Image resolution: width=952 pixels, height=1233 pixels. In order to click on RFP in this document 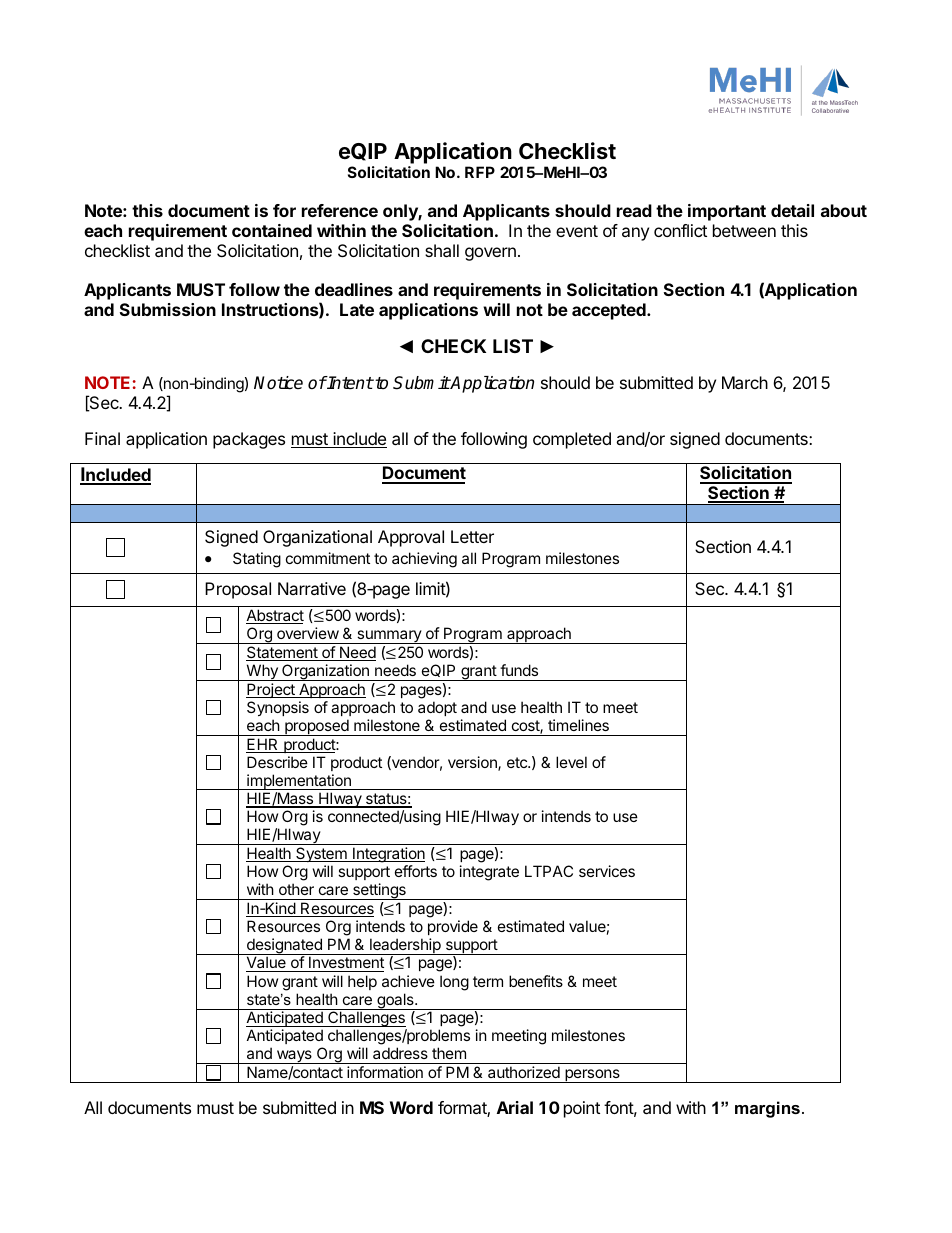, I will do `click(480, 172)`.
